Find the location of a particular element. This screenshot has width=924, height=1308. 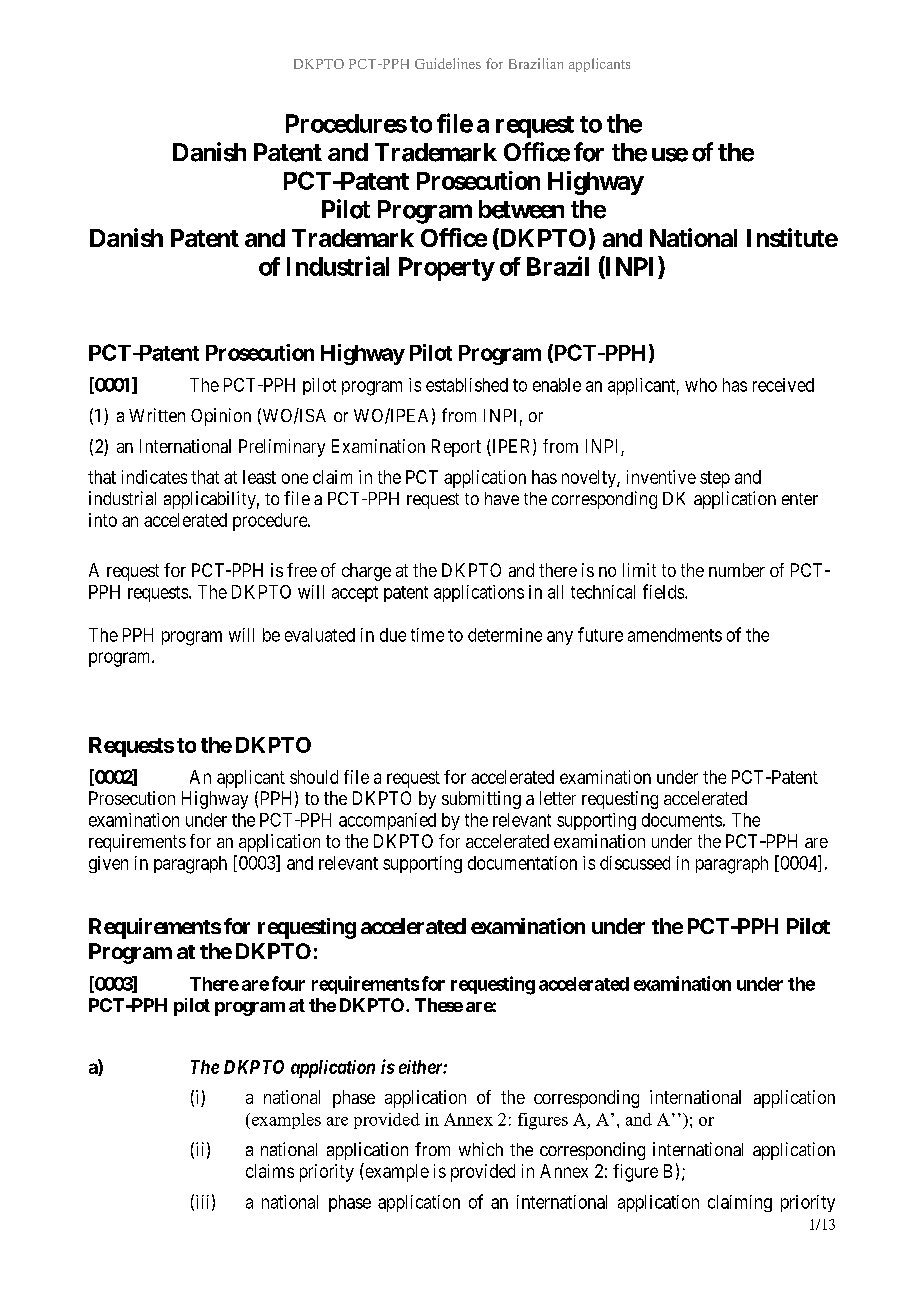

Property is located at coordinates (446, 269).
